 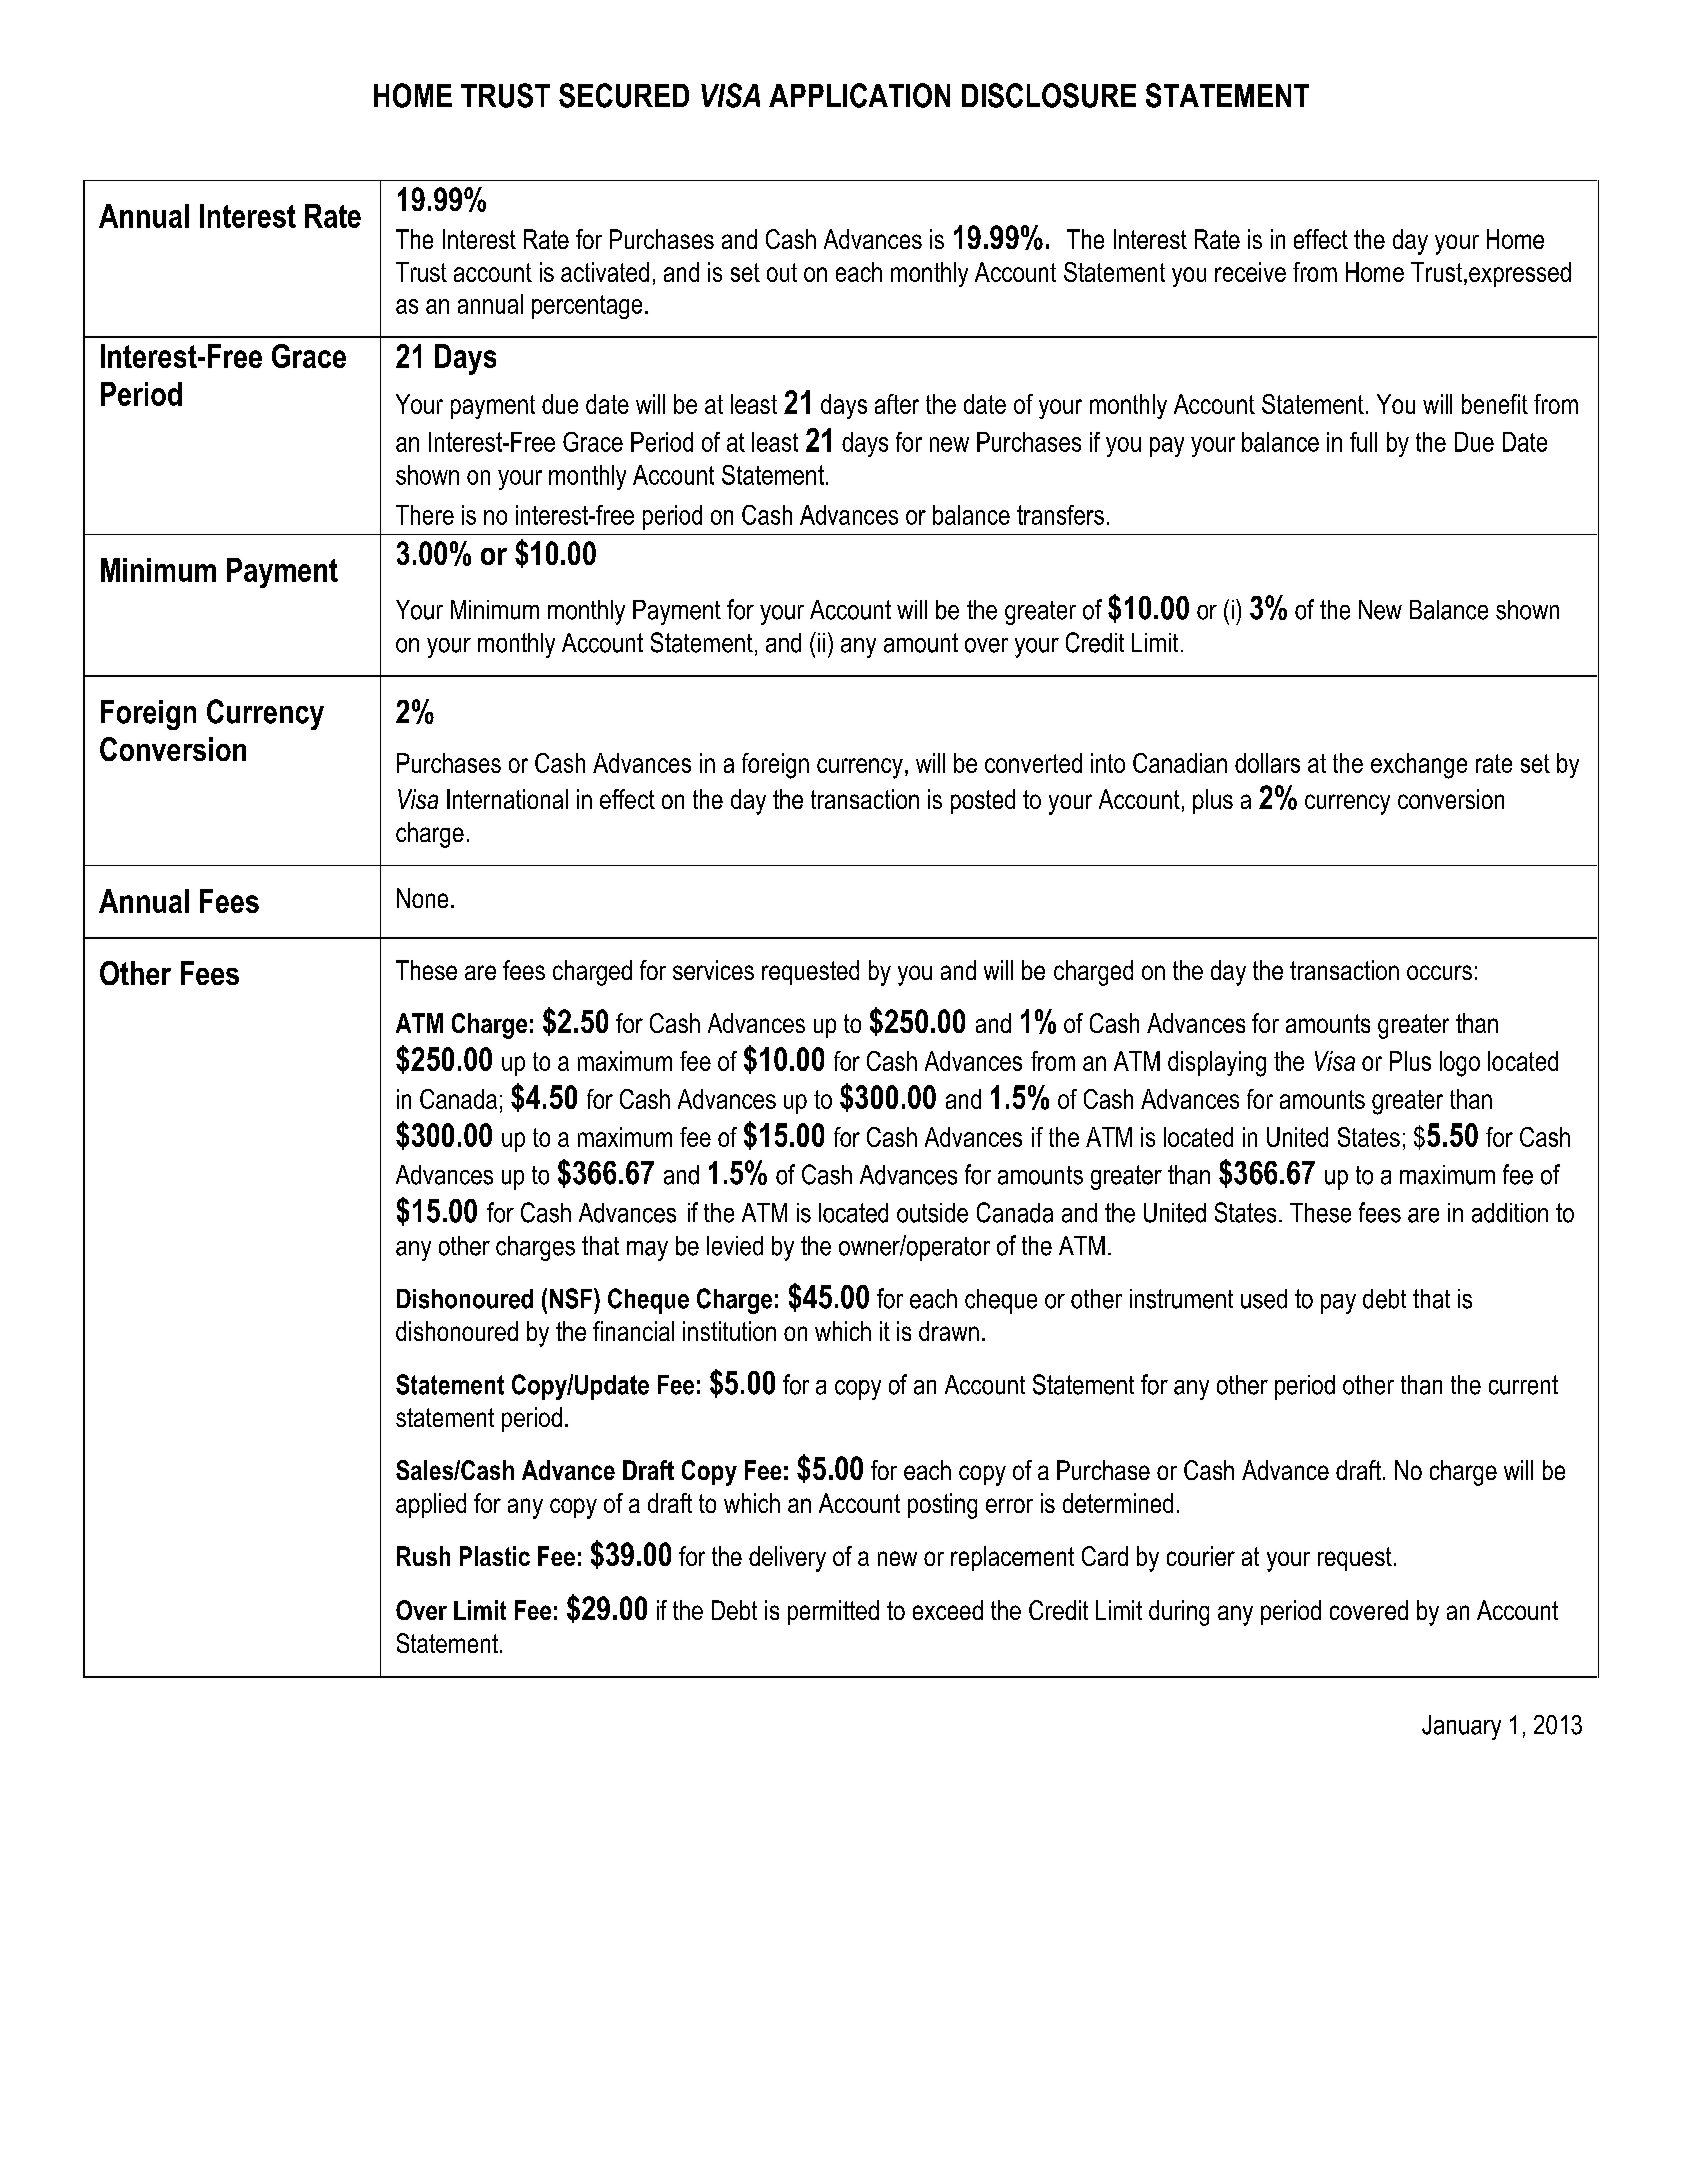 I want to click on SECURED, so click(x=624, y=95).
